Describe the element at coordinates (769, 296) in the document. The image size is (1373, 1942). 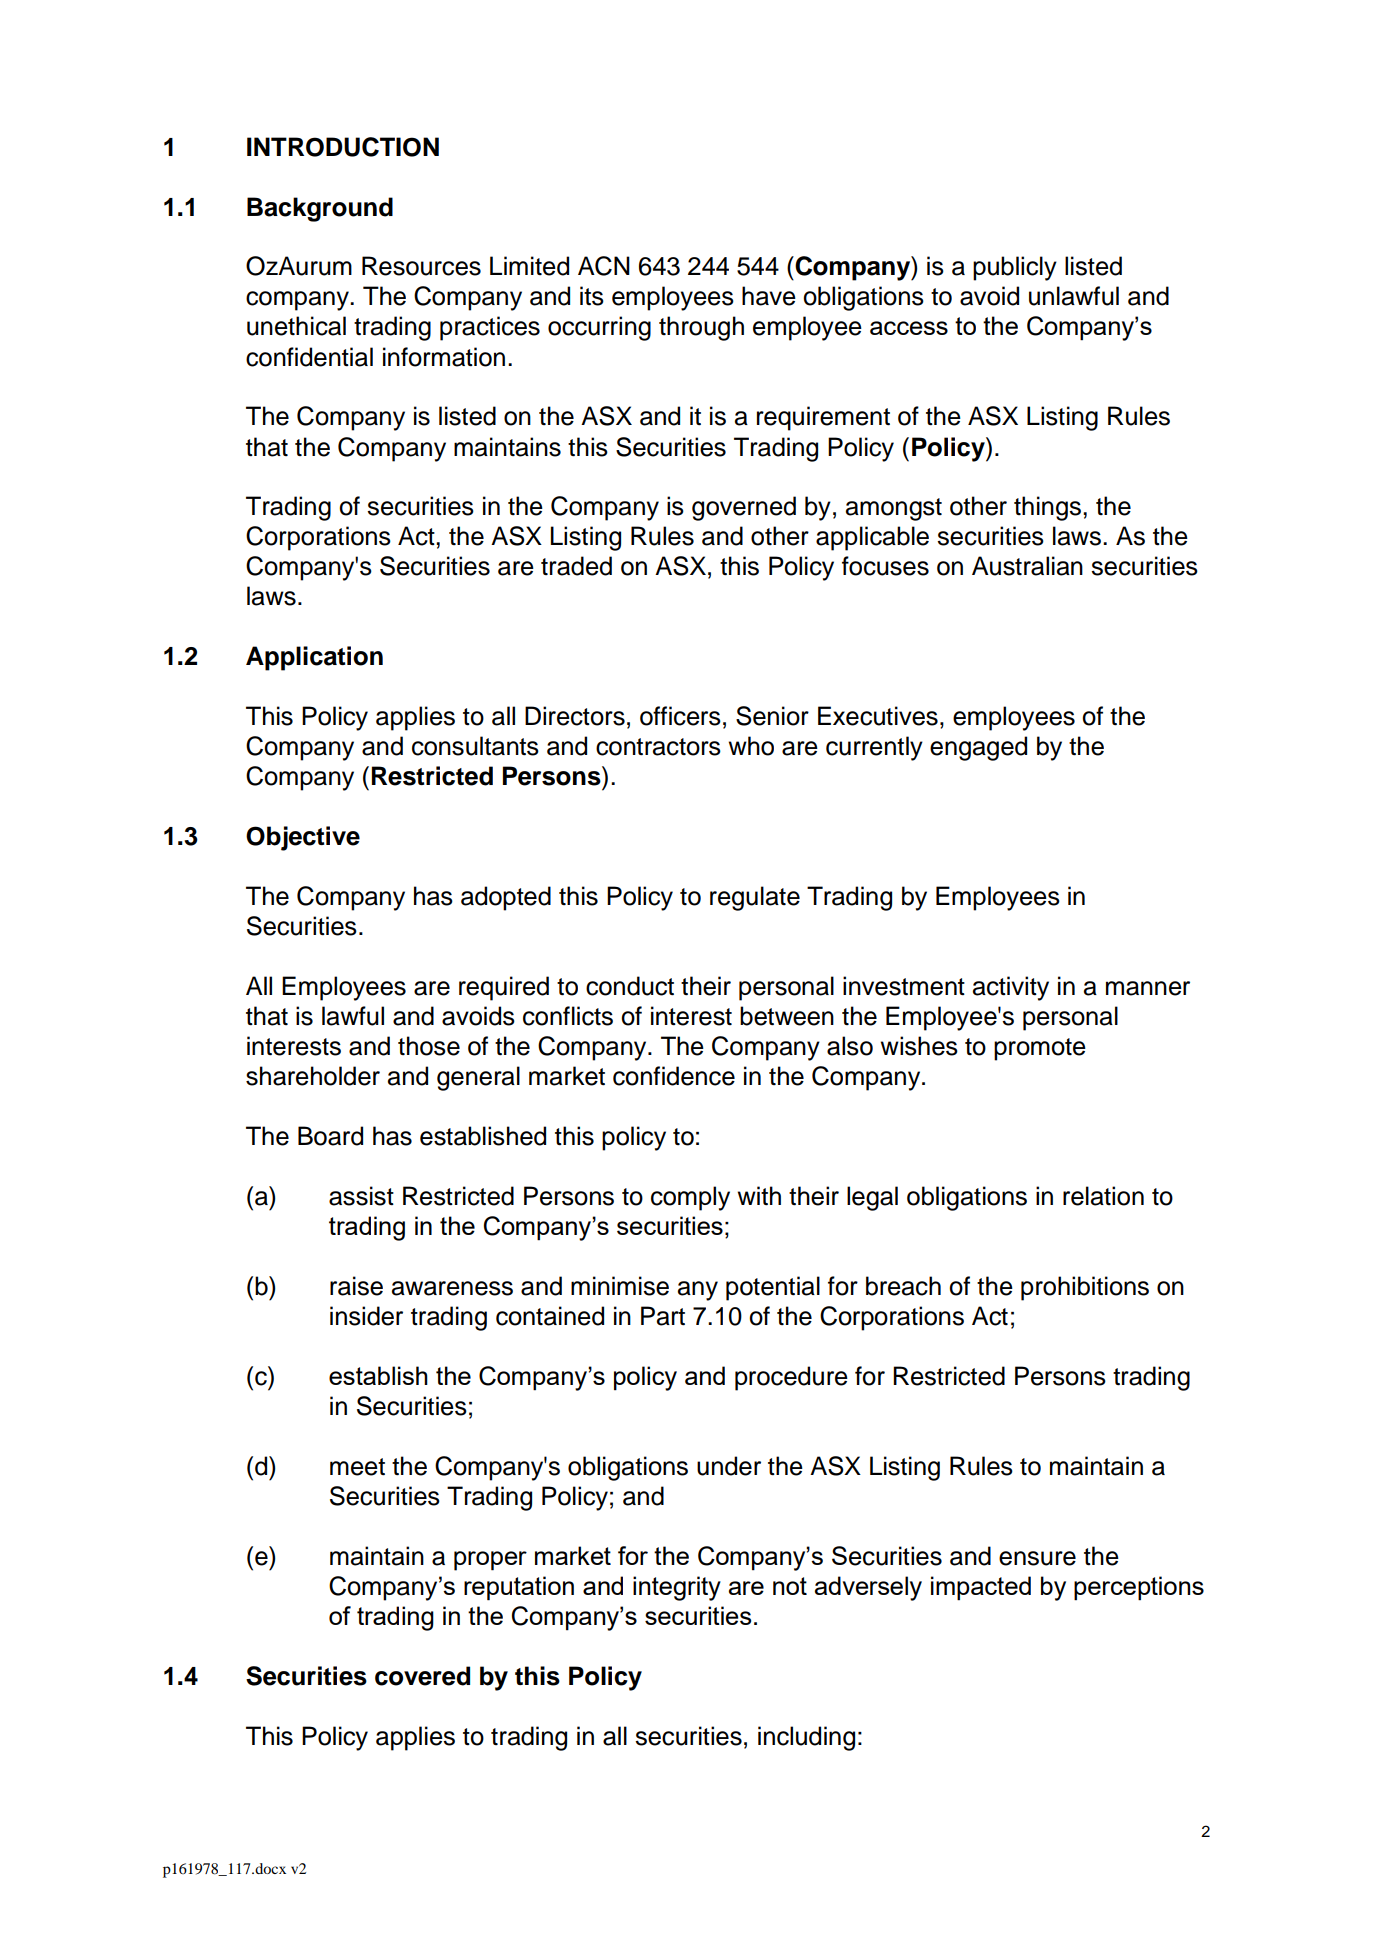
I see `have` at that location.
